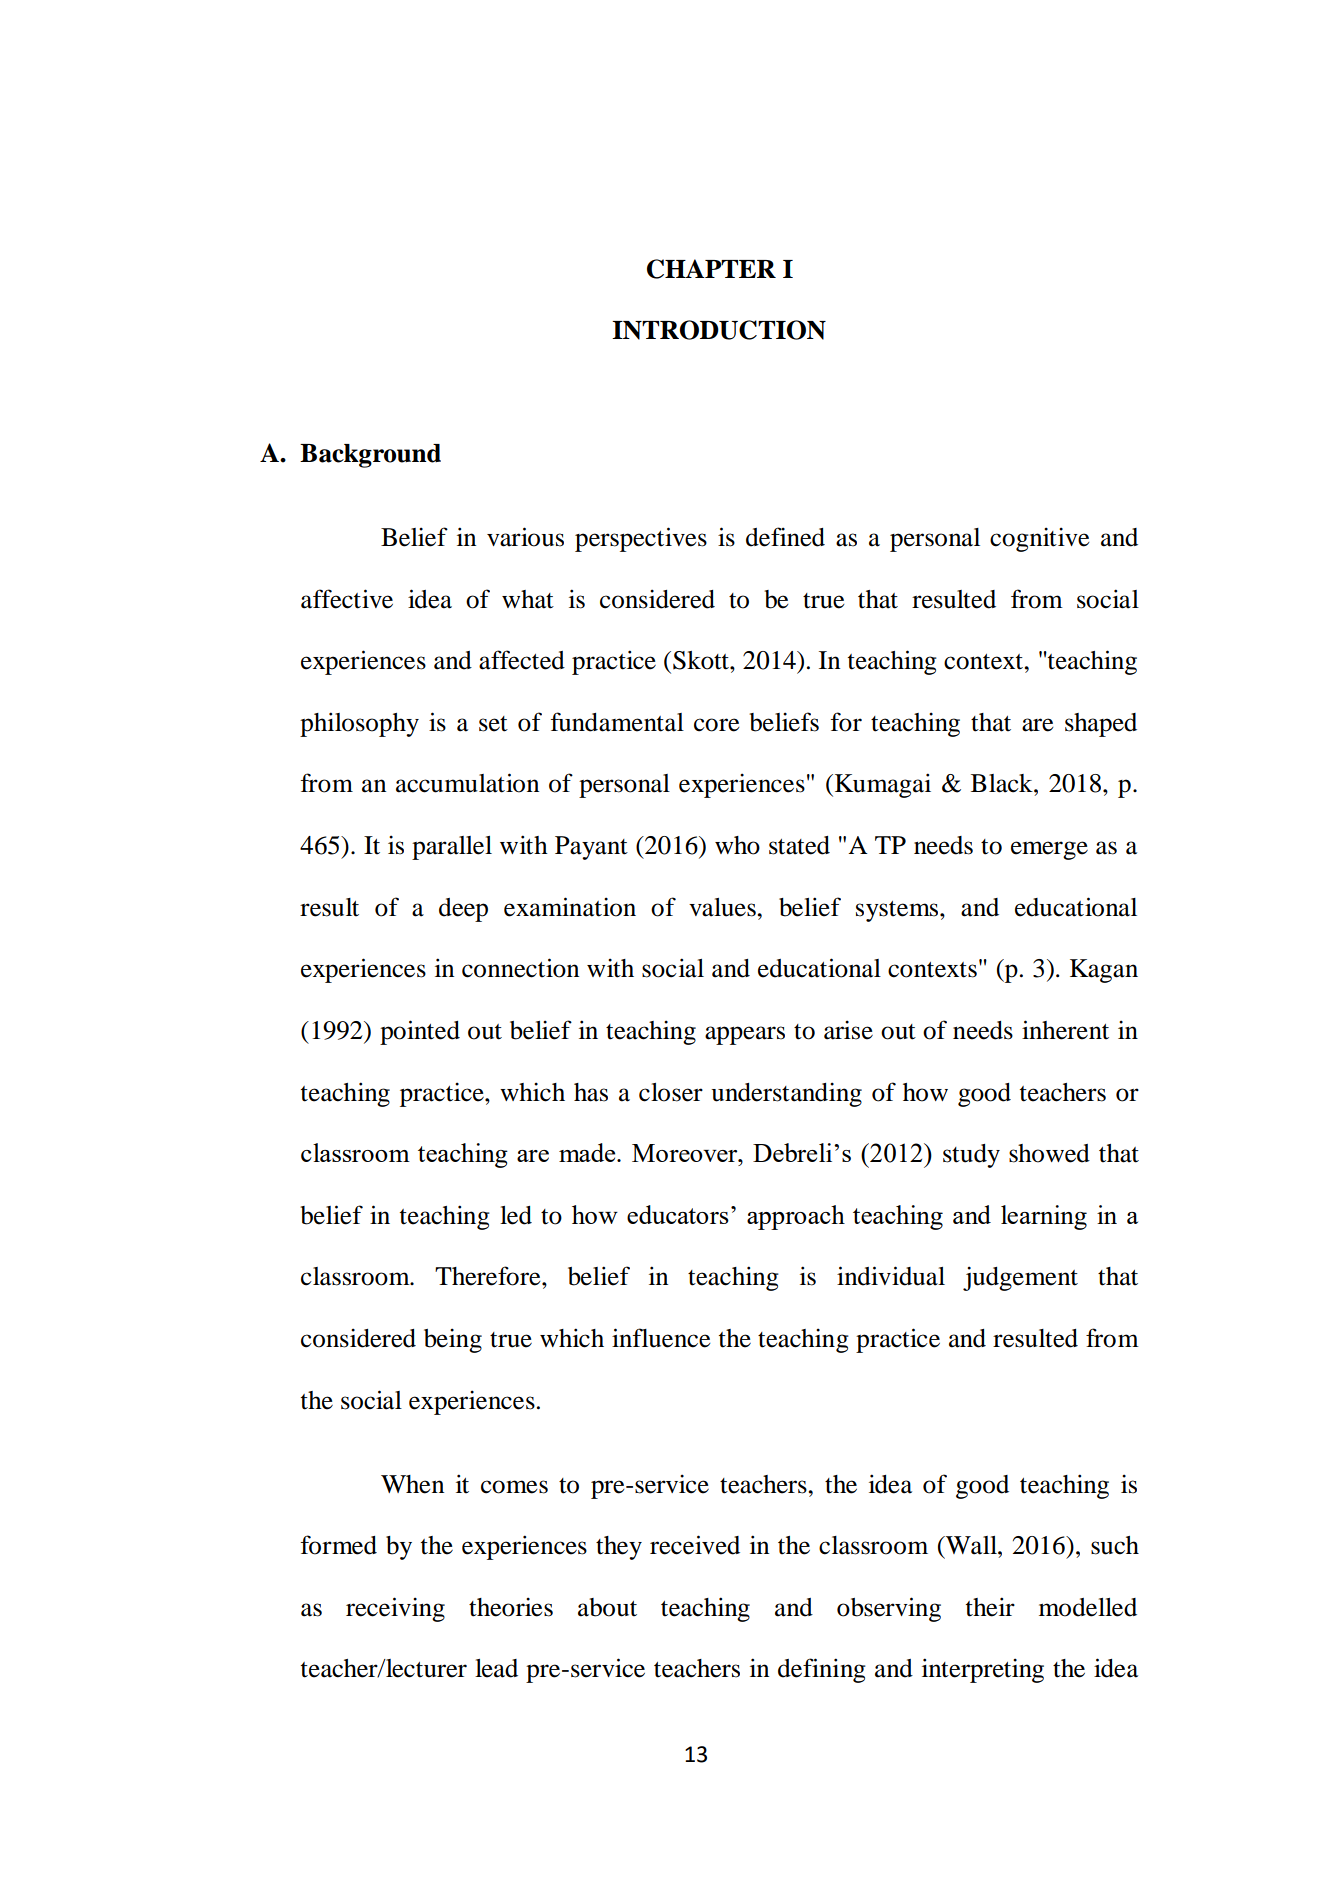  What do you see at coordinates (1044, 1217) in the page?
I see `learning` at bounding box center [1044, 1217].
